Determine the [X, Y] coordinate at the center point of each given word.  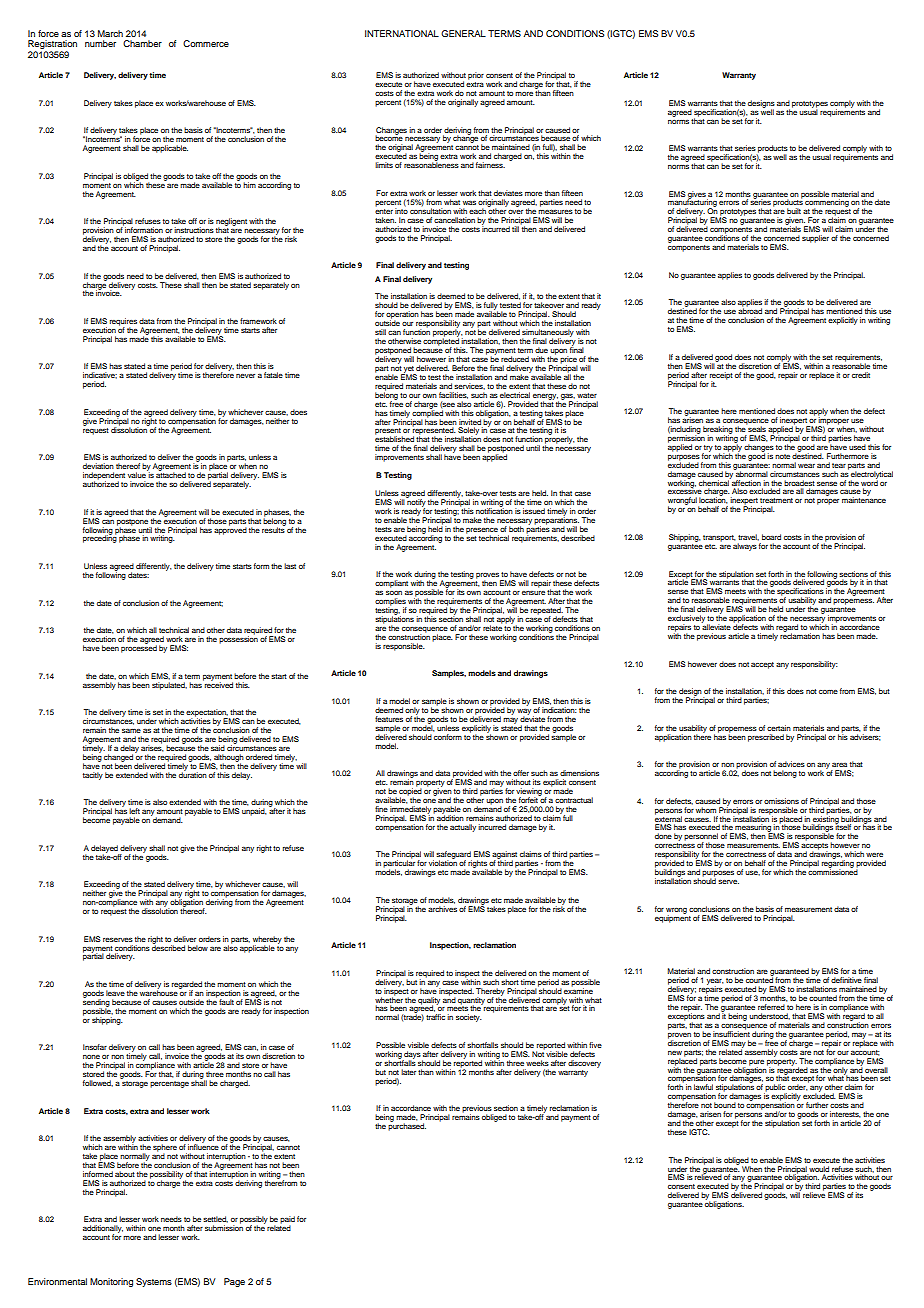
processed [139, 648]
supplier [815, 239]
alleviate [716, 626]
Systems [154, 1282]
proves [488, 577]
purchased [407, 1126]
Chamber [142, 43]
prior [476, 76]
